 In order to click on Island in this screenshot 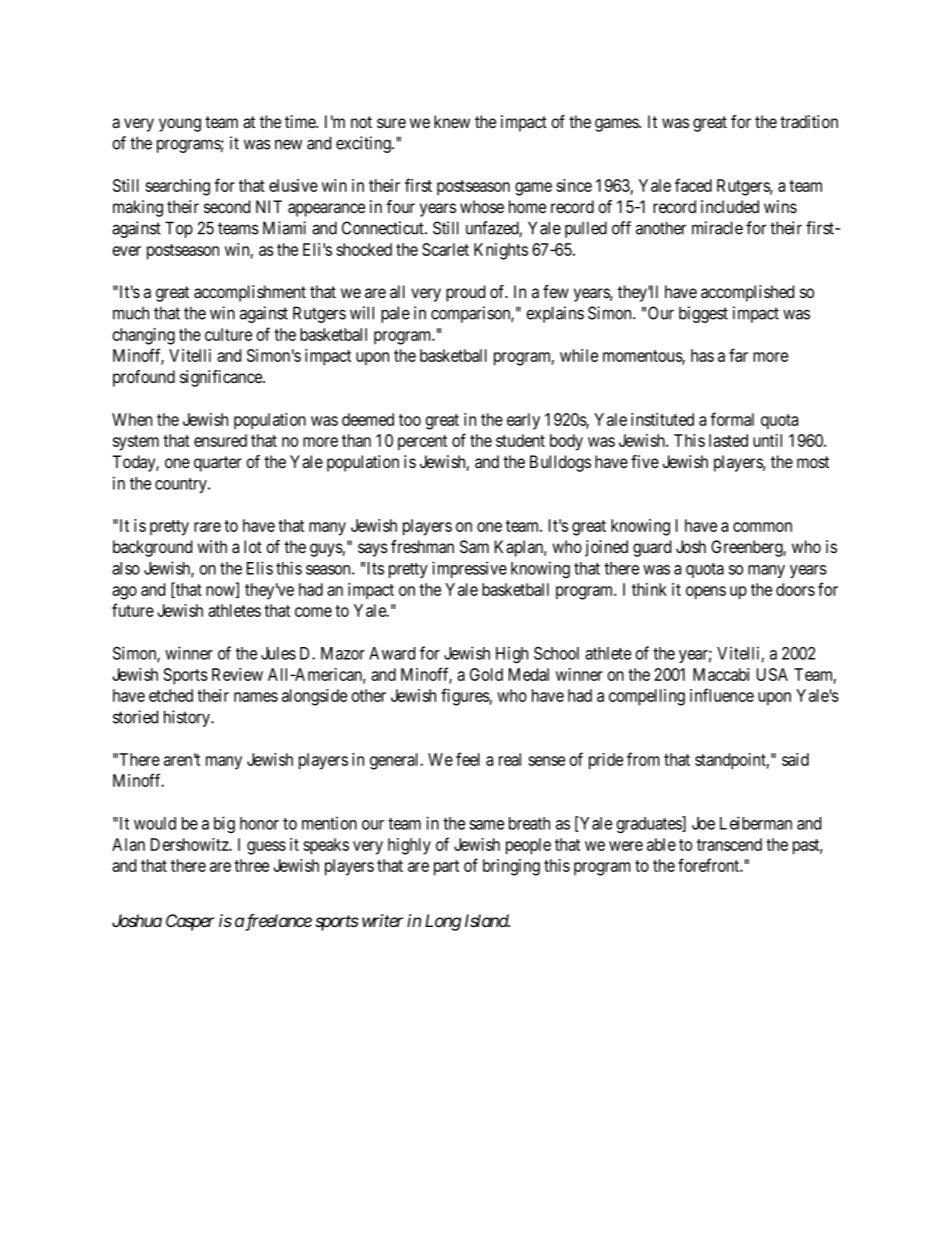, I will do `click(487, 920)`.
